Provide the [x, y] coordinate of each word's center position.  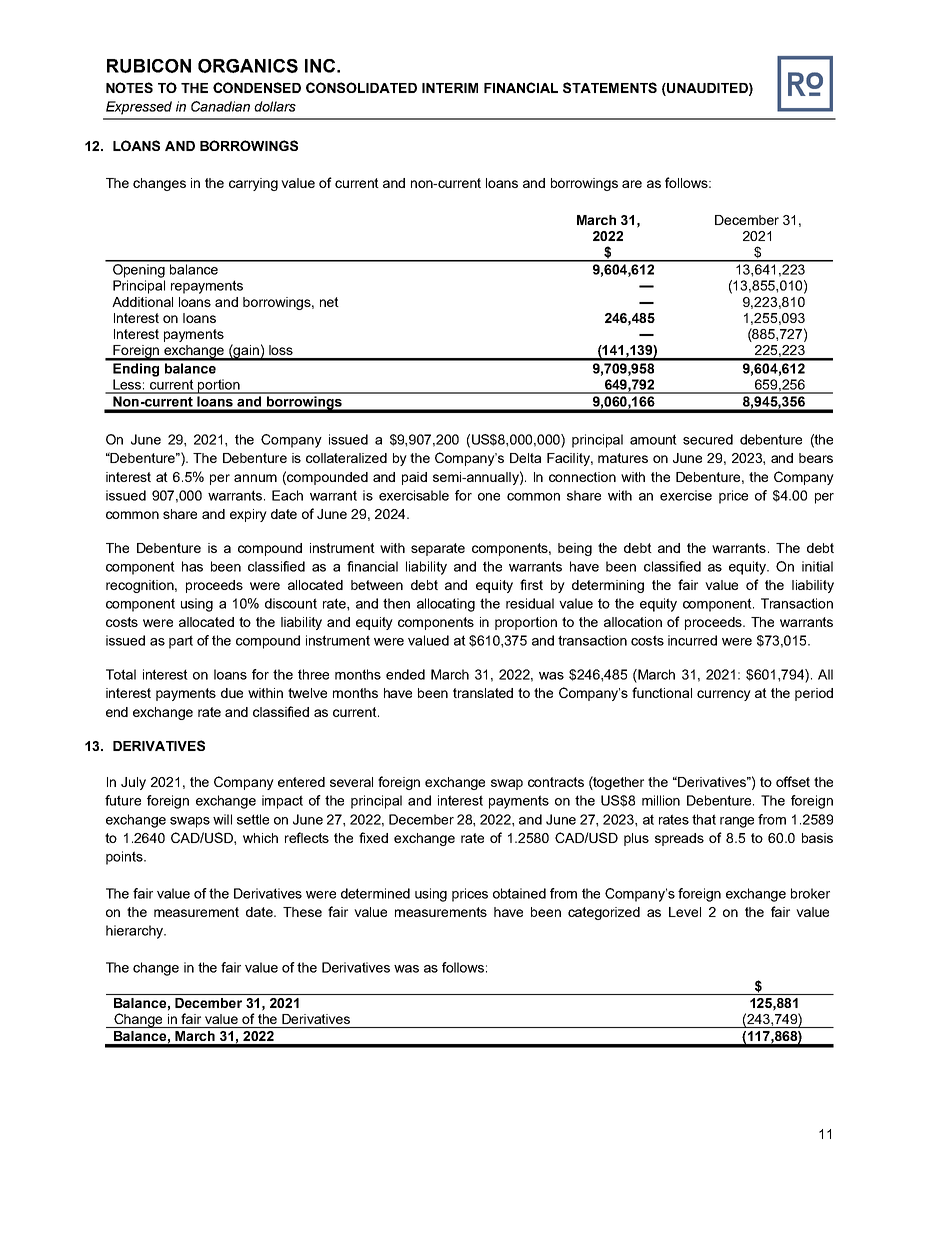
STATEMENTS [610, 87]
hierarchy [135, 932]
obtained [519, 893]
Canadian [220, 106]
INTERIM [450, 88]
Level [685, 912]
